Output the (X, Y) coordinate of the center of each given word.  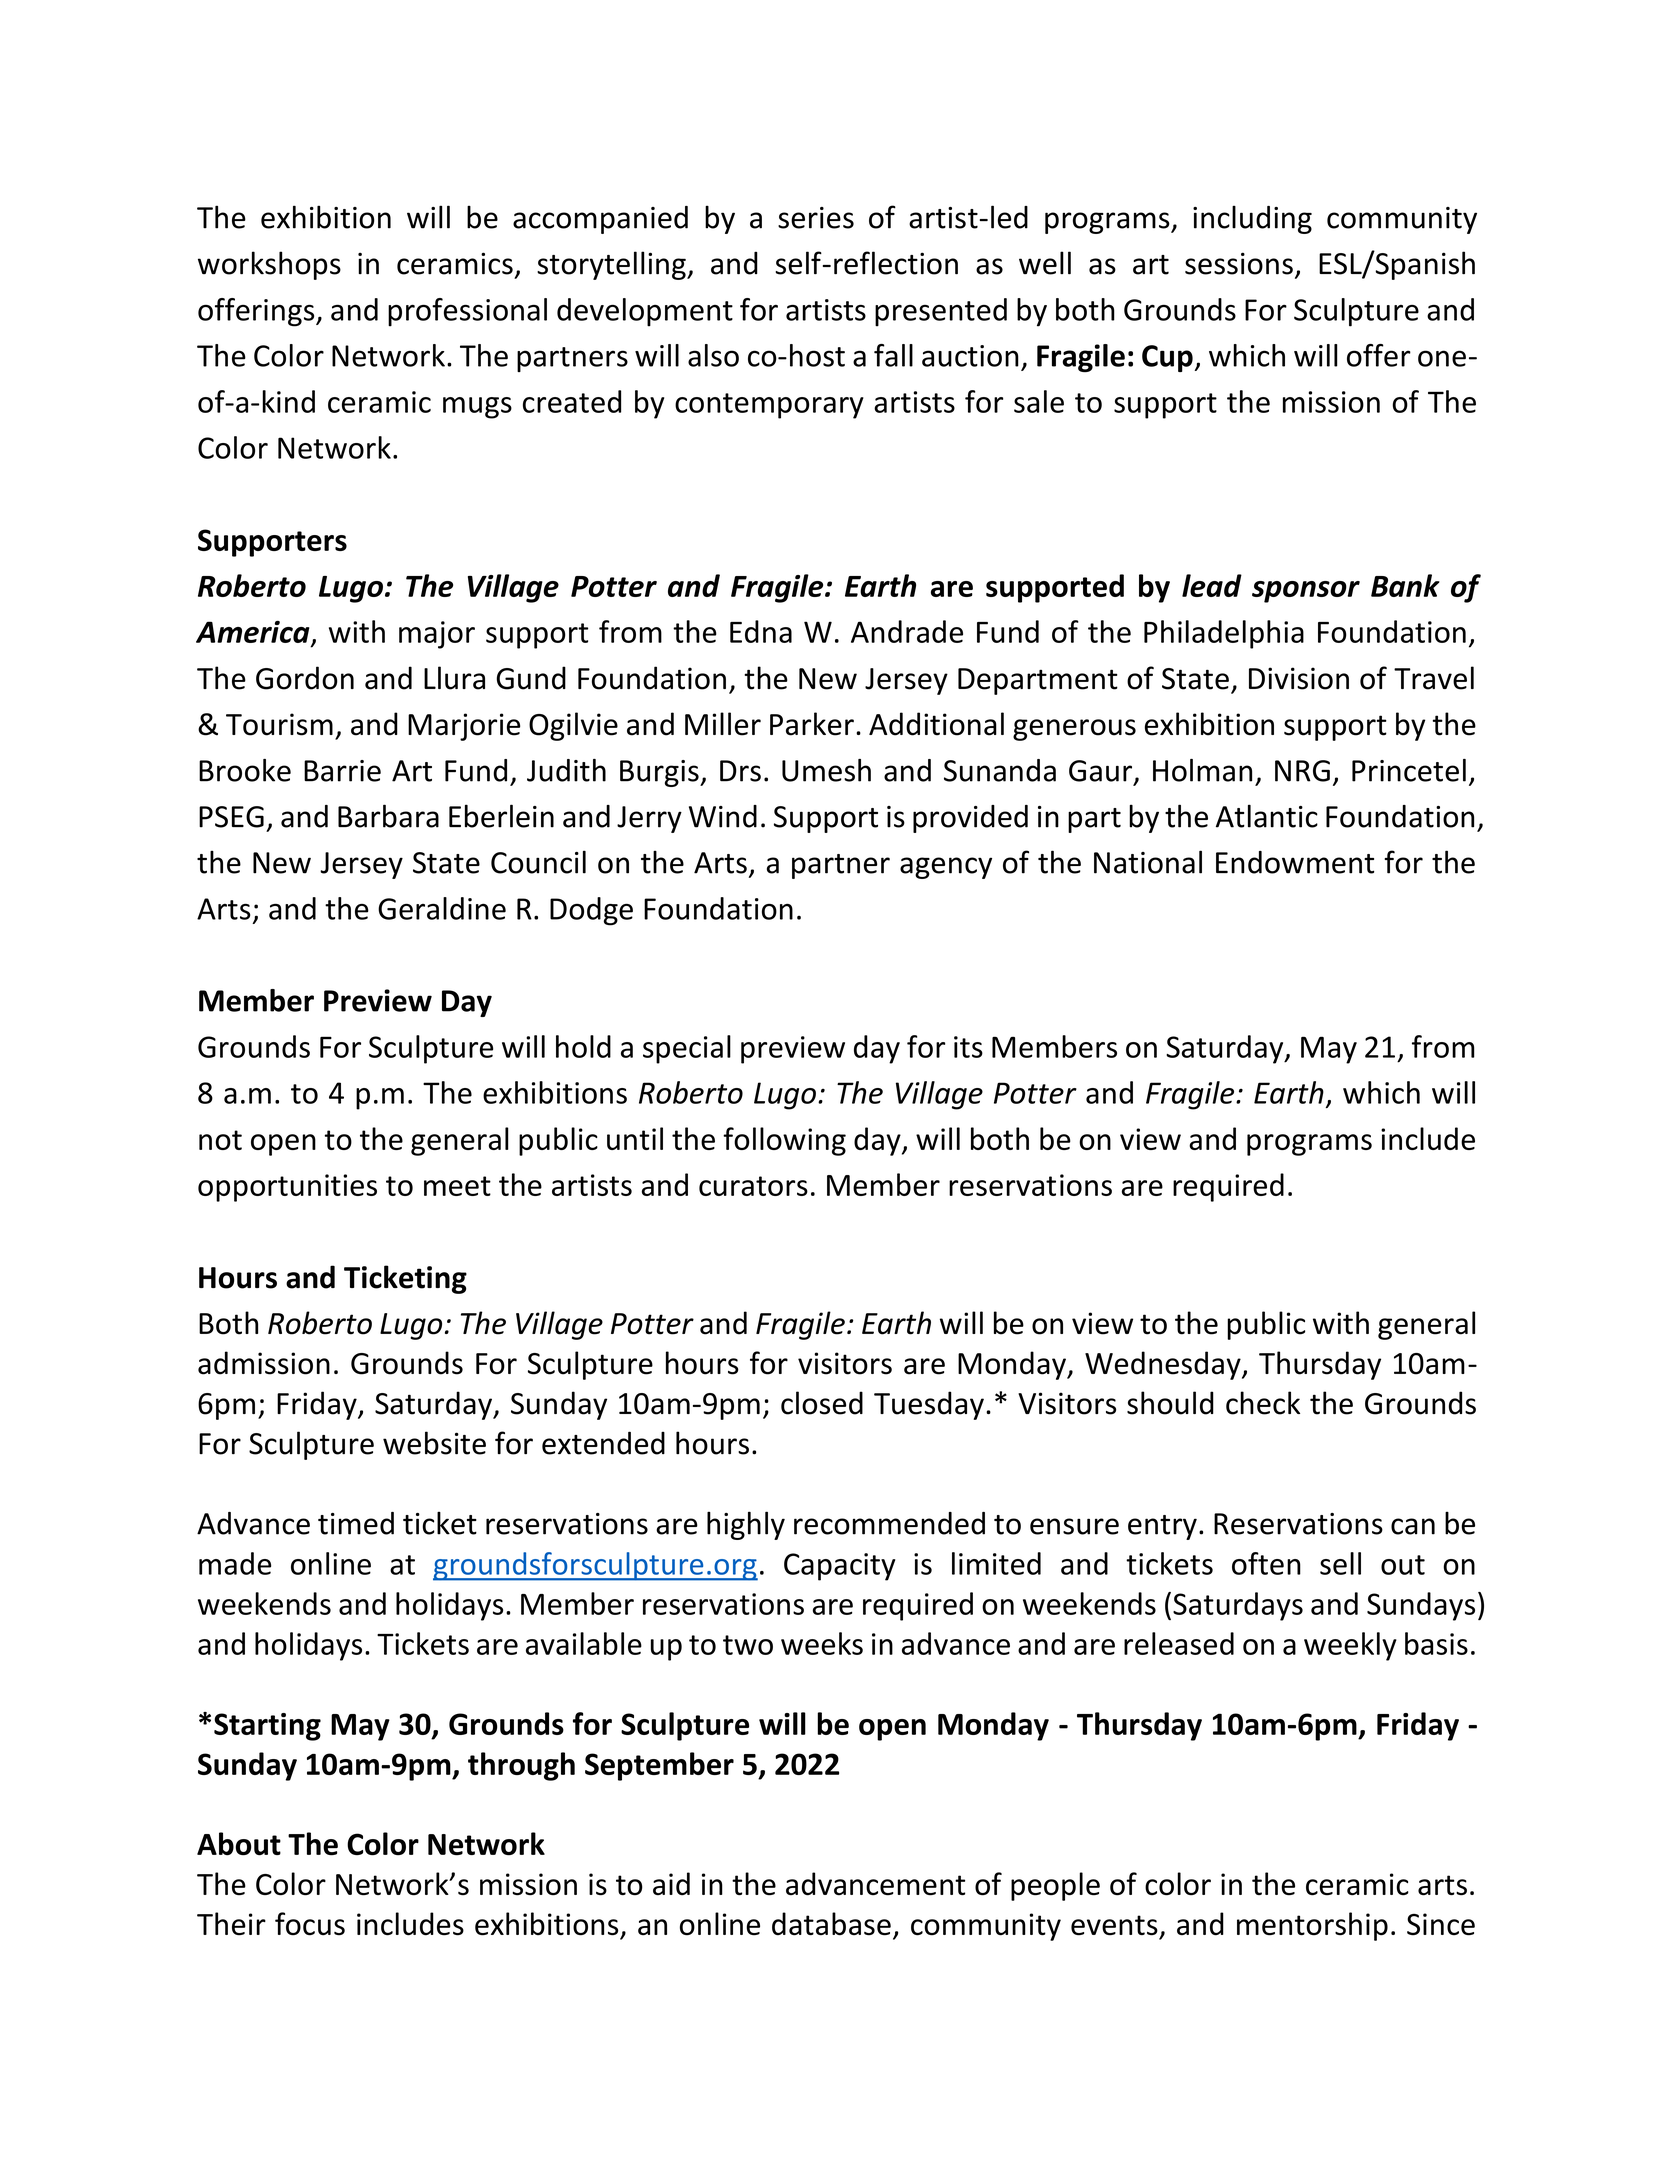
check (1263, 1403)
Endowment (1295, 862)
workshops (269, 265)
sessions (1239, 263)
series (816, 218)
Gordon (305, 678)
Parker (812, 724)
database (831, 1924)
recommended (889, 1523)
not (220, 1140)
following (784, 1141)
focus (310, 1924)
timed (356, 1523)
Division (1299, 678)
